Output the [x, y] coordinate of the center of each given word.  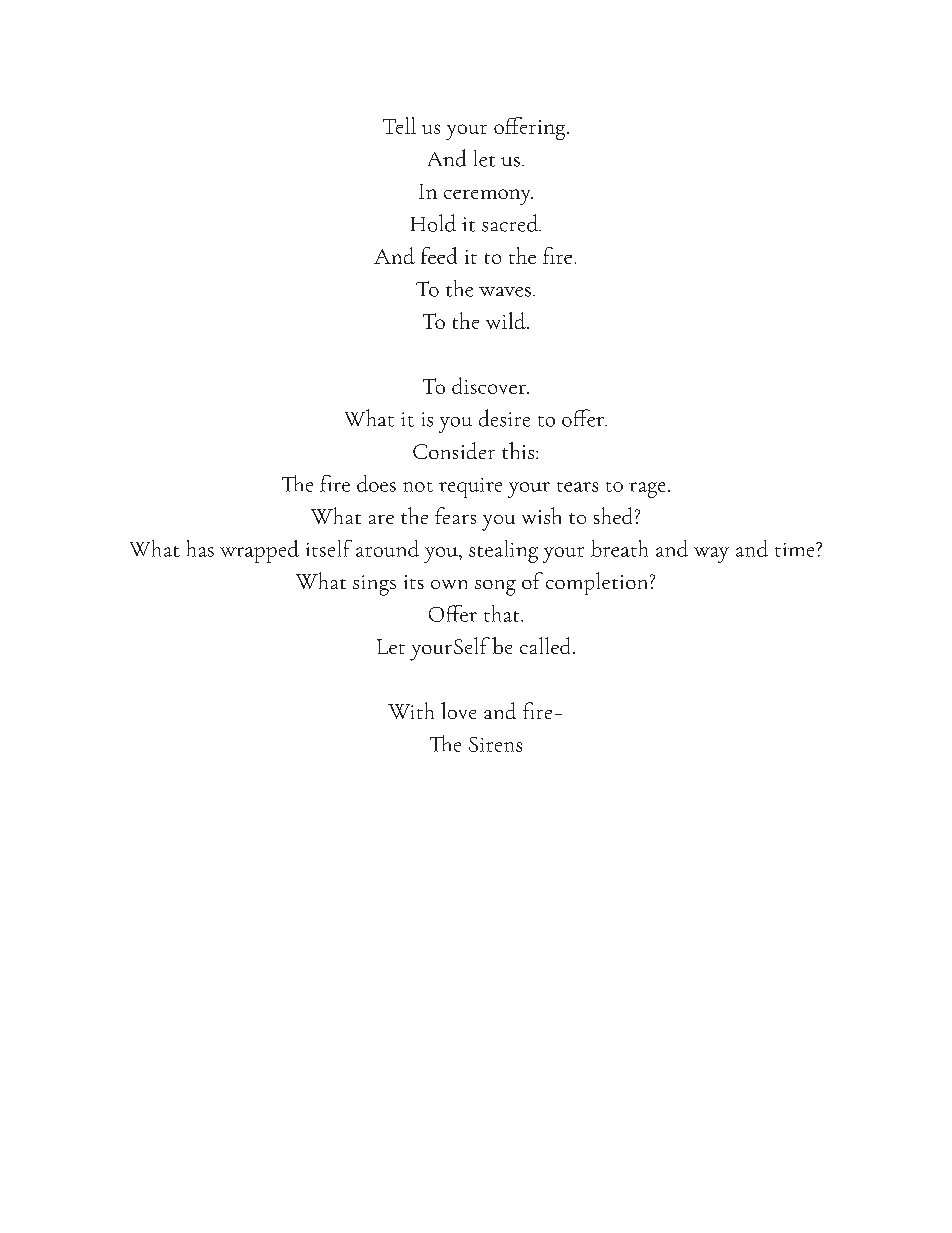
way [711, 555]
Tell [399, 125]
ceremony [488, 197]
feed [439, 255]
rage [647, 490]
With [411, 710]
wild [507, 320]
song [495, 588]
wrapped [259, 551]
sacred [511, 223]
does [376, 483]
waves [505, 292]
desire [504, 418]
